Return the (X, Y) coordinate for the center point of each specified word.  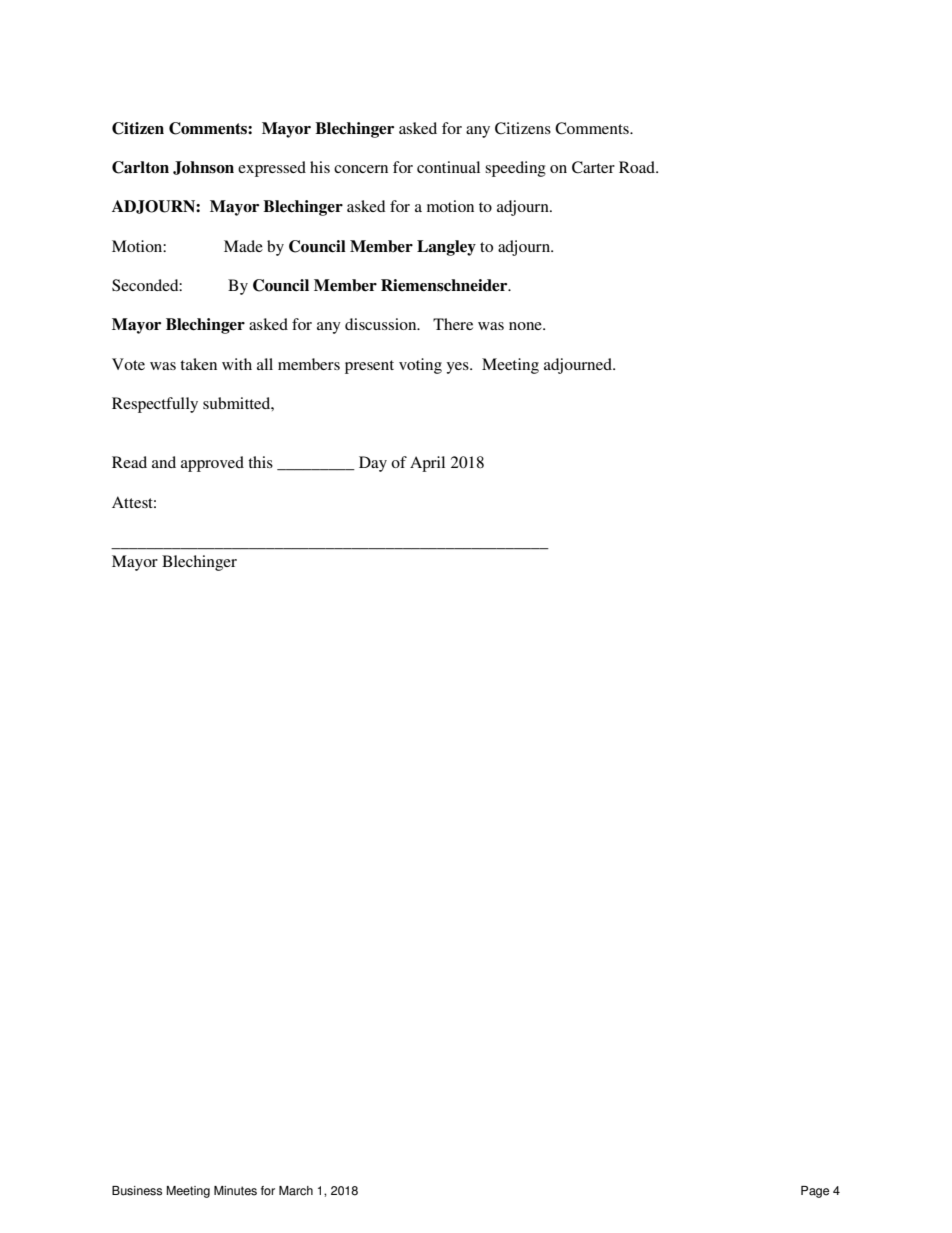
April (427, 464)
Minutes (235, 1191)
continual (448, 167)
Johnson (203, 168)
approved (212, 464)
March (296, 1191)
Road (638, 167)
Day (373, 464)
